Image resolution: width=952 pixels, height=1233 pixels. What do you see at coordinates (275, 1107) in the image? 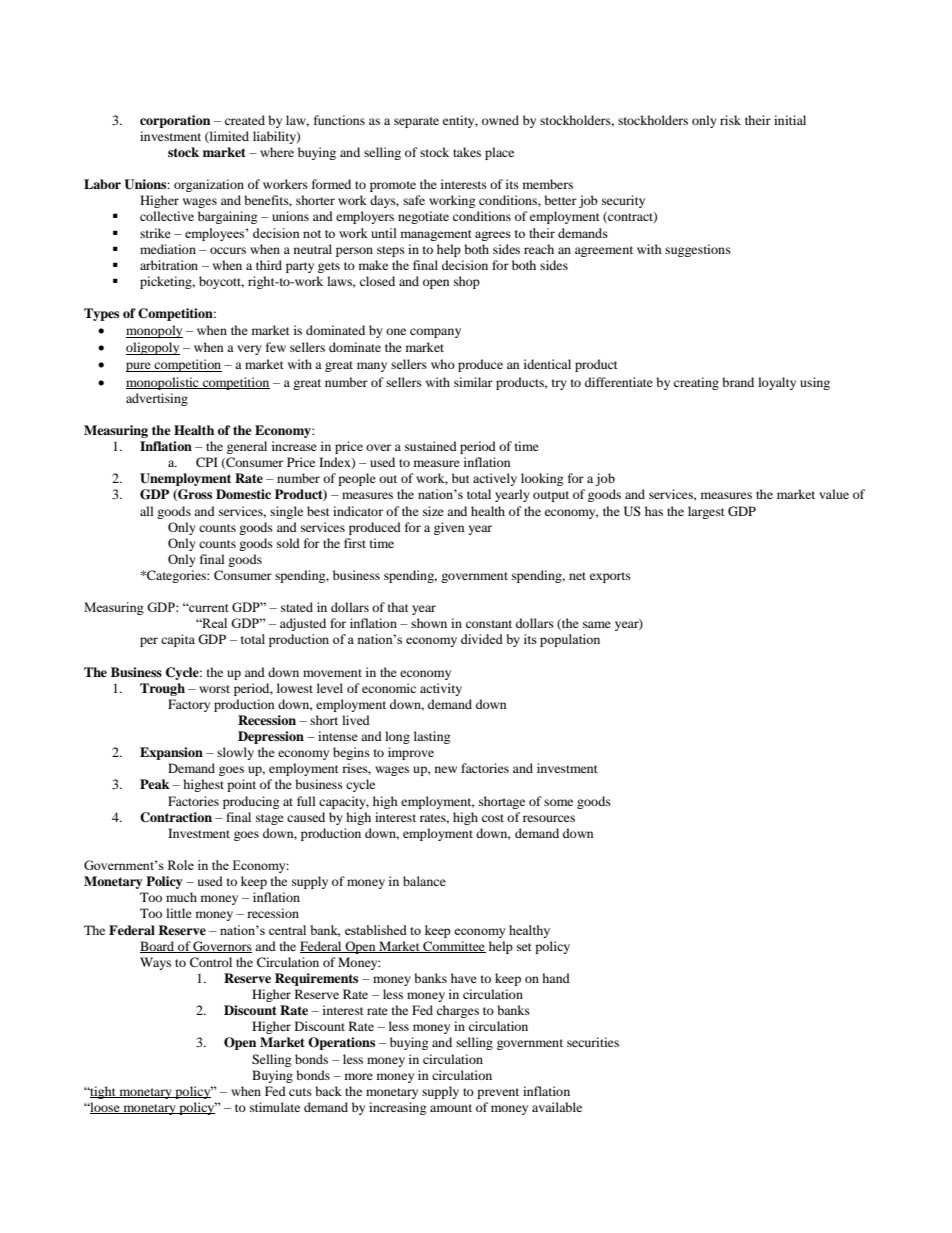
I see `stimulate` at bounding box center [275, 1107].
